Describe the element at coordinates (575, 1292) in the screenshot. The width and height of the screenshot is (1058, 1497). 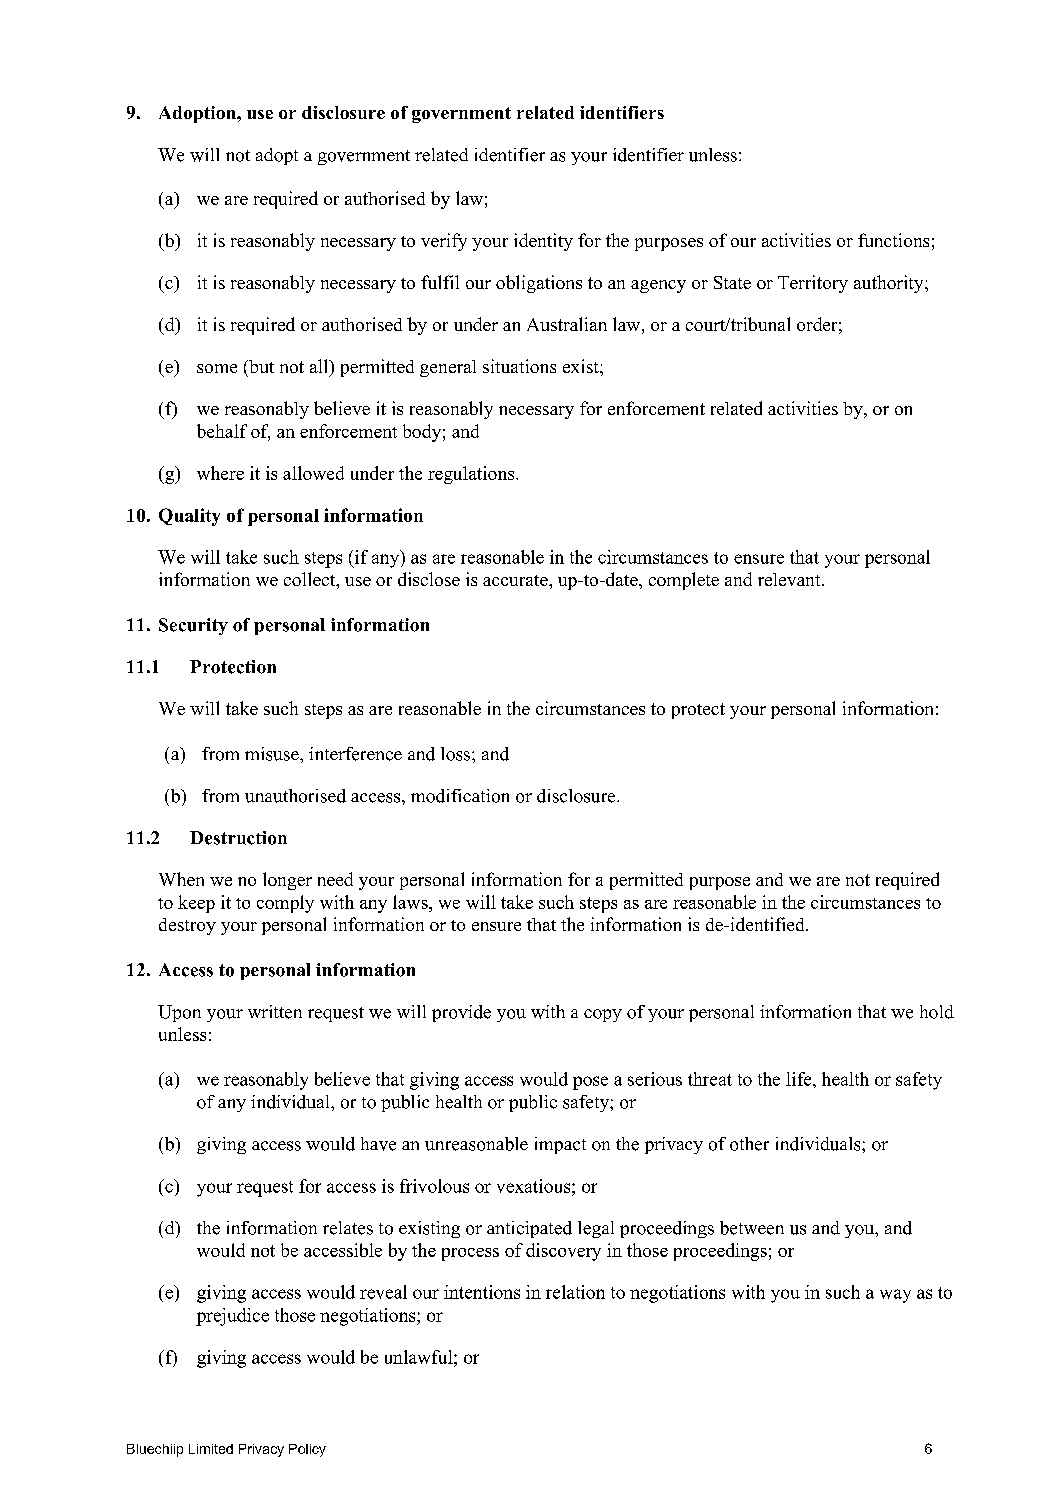
I see `relation` at that location.
